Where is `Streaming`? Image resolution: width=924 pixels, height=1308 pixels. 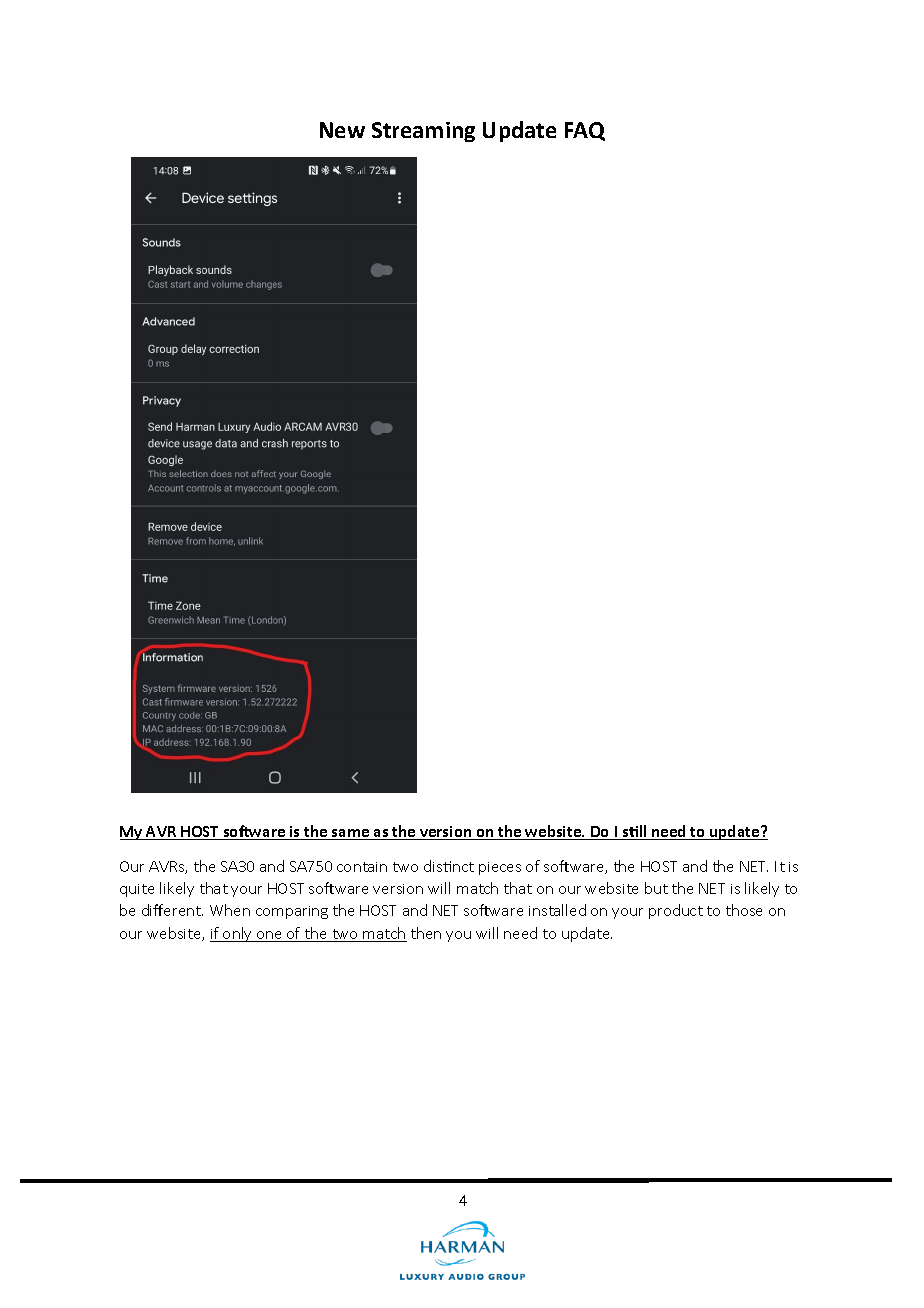
Streaming is located at coordinates (423, 132).
